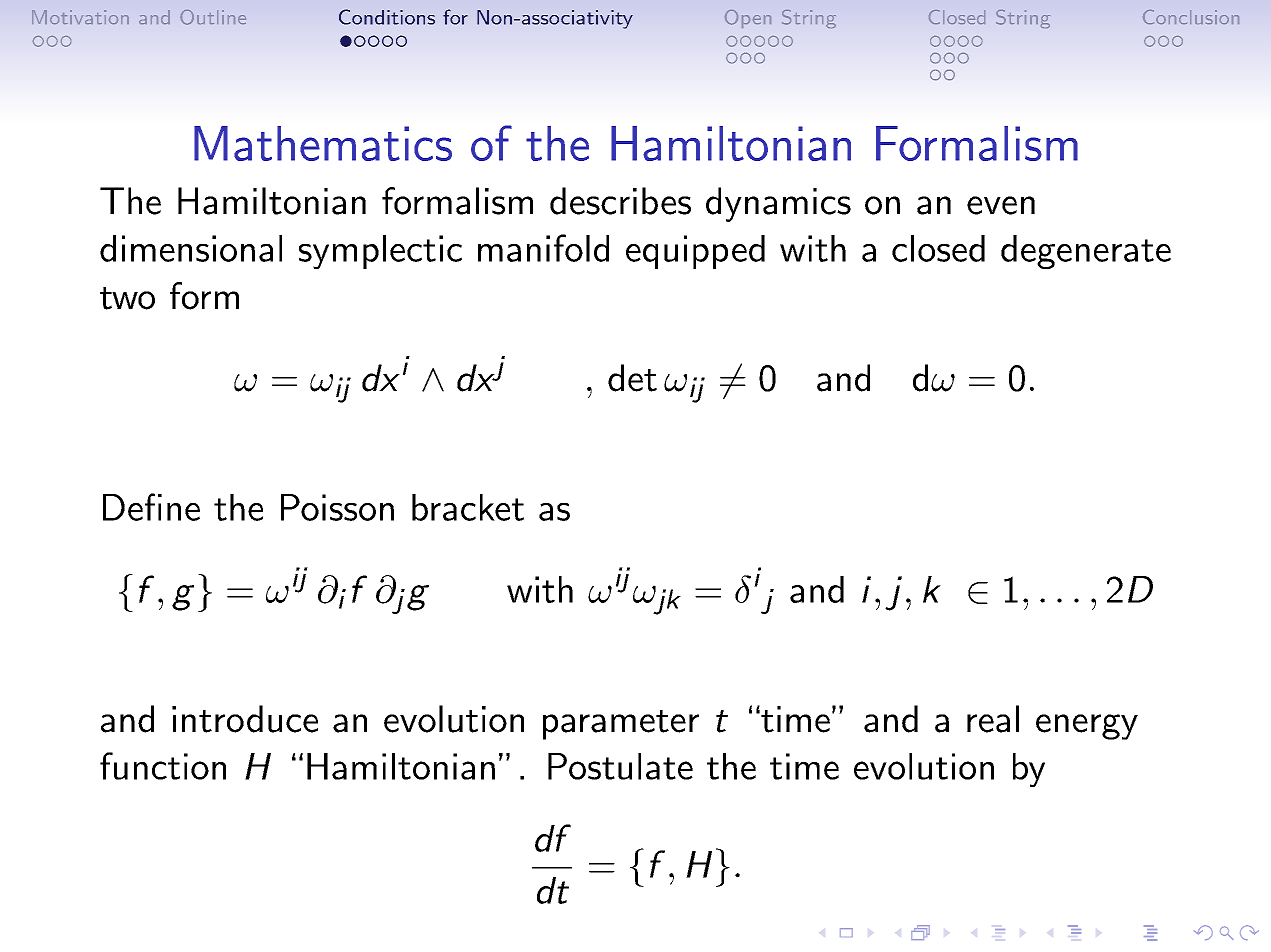 This page has height=952, width=1271. Describe the element at coordinates (245, 719) in the page. I see `introduce` at that location.
